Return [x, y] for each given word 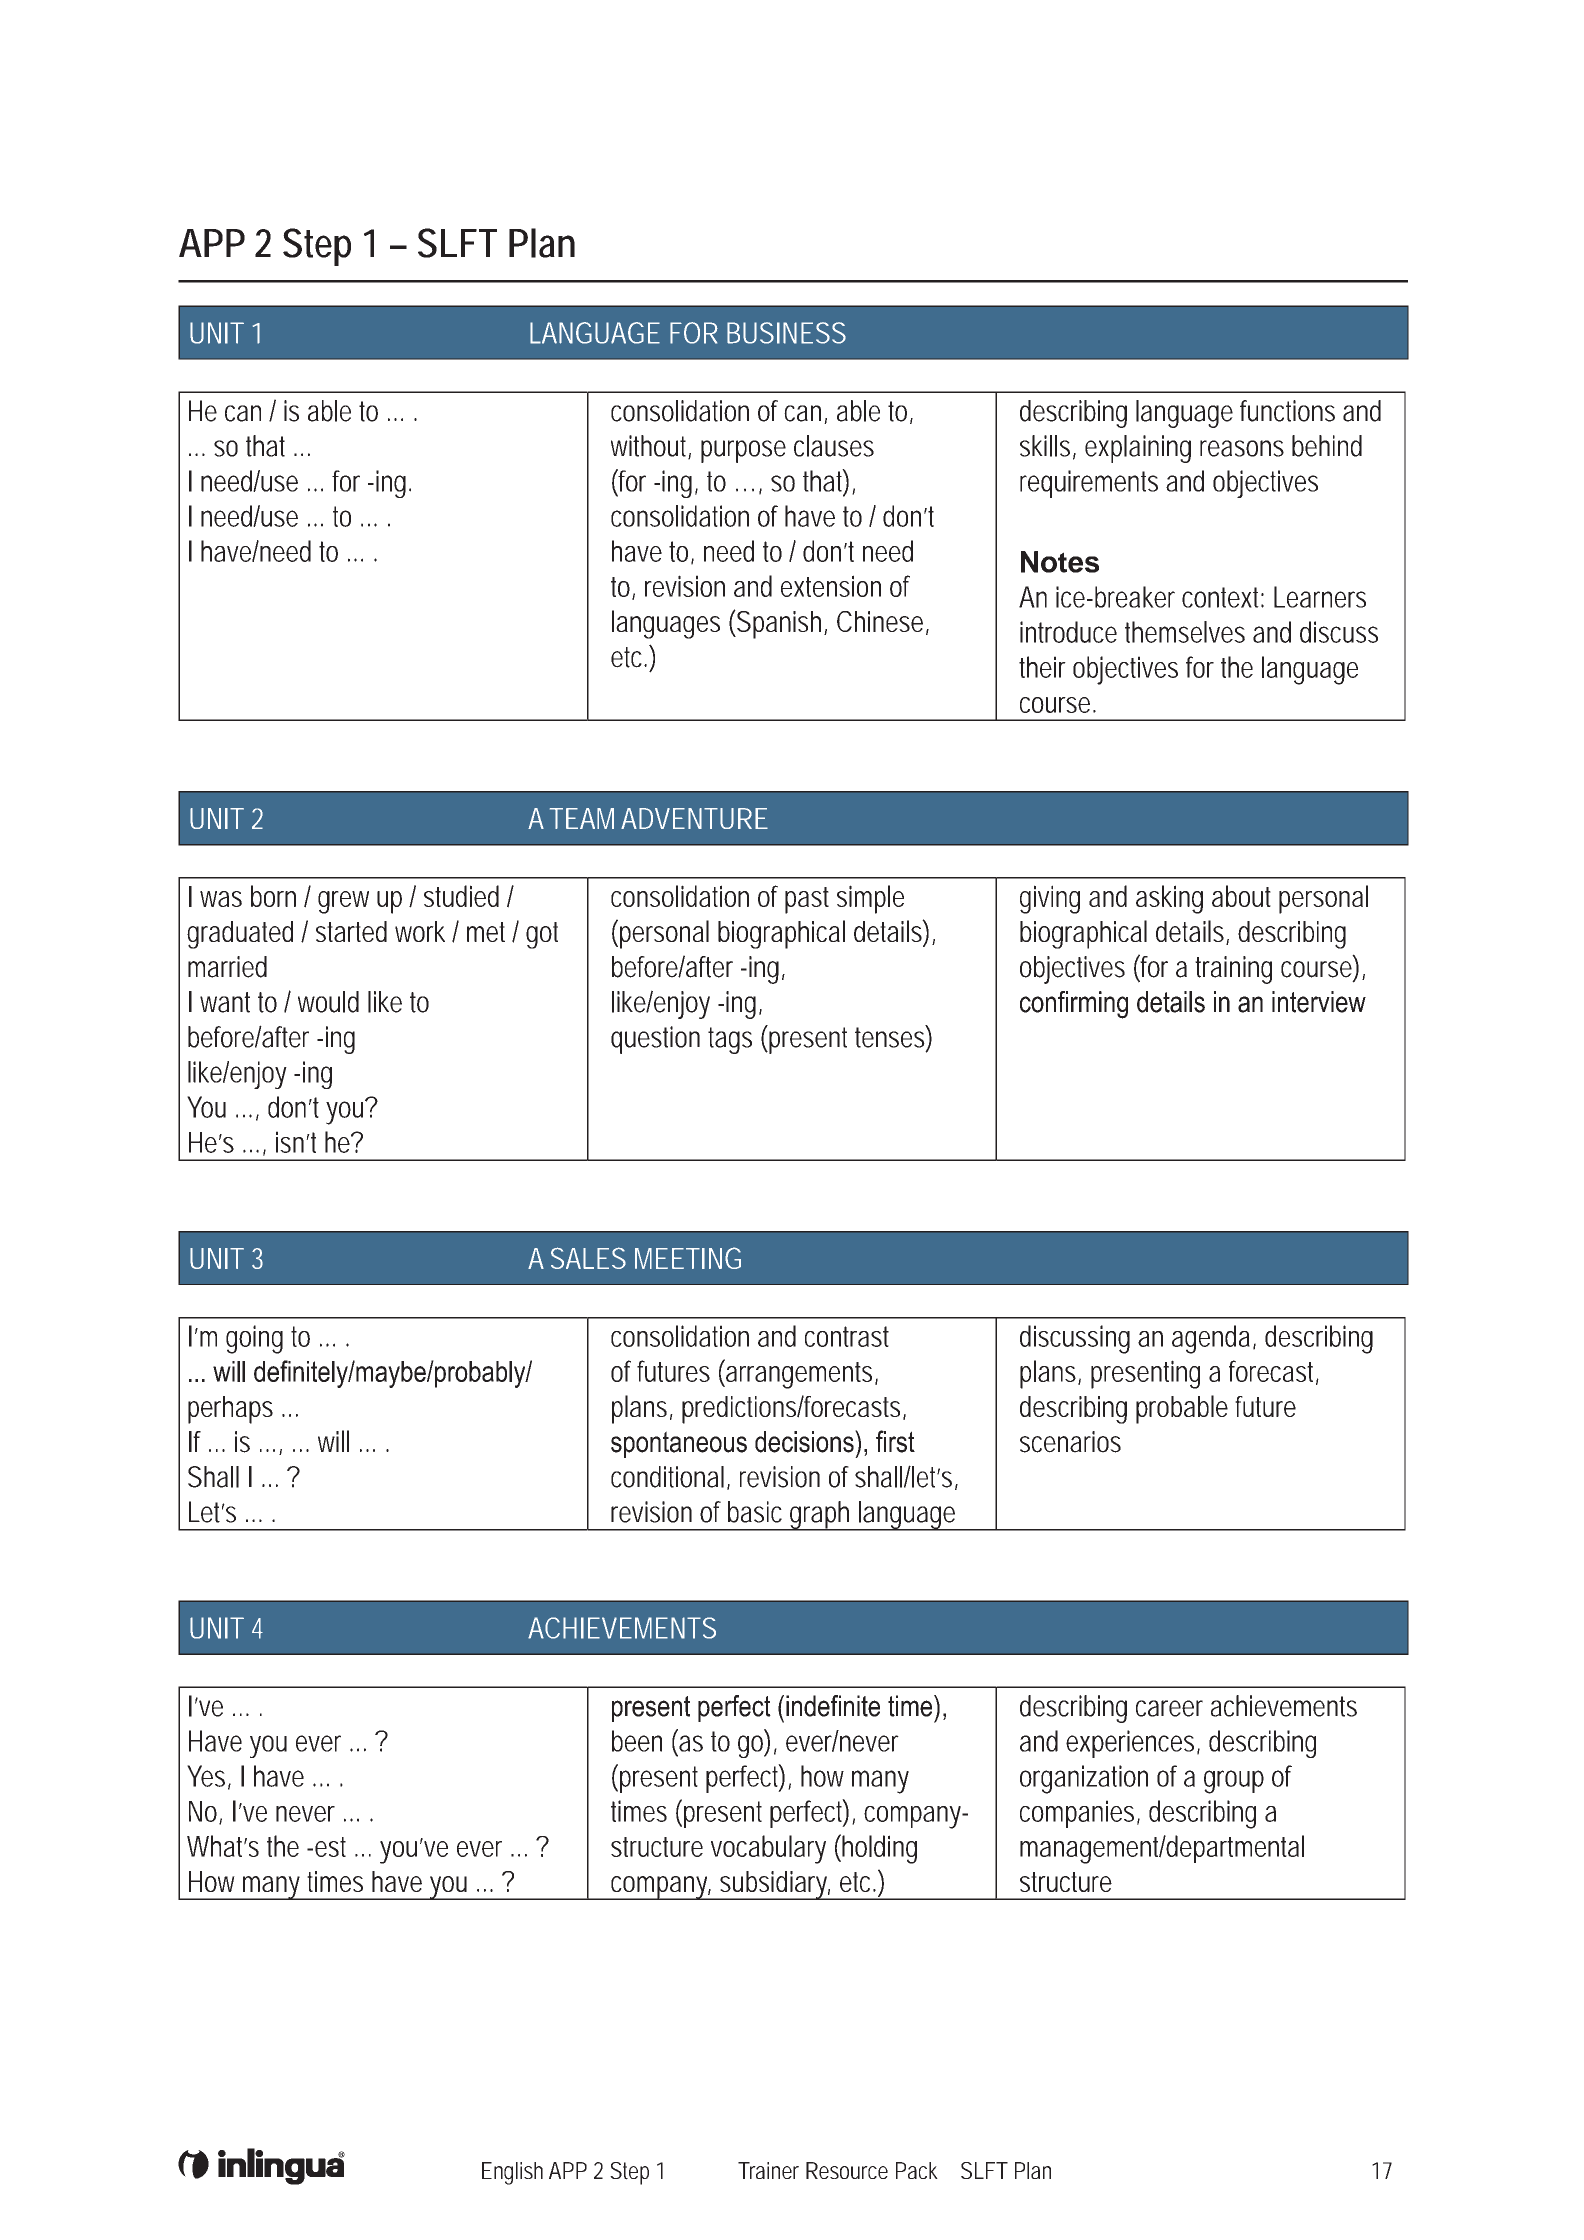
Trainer [768, 2170]
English [512, 2173]
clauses [834, 446]
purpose [743, 451]
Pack [917, 2170]
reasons [1242, 448]
